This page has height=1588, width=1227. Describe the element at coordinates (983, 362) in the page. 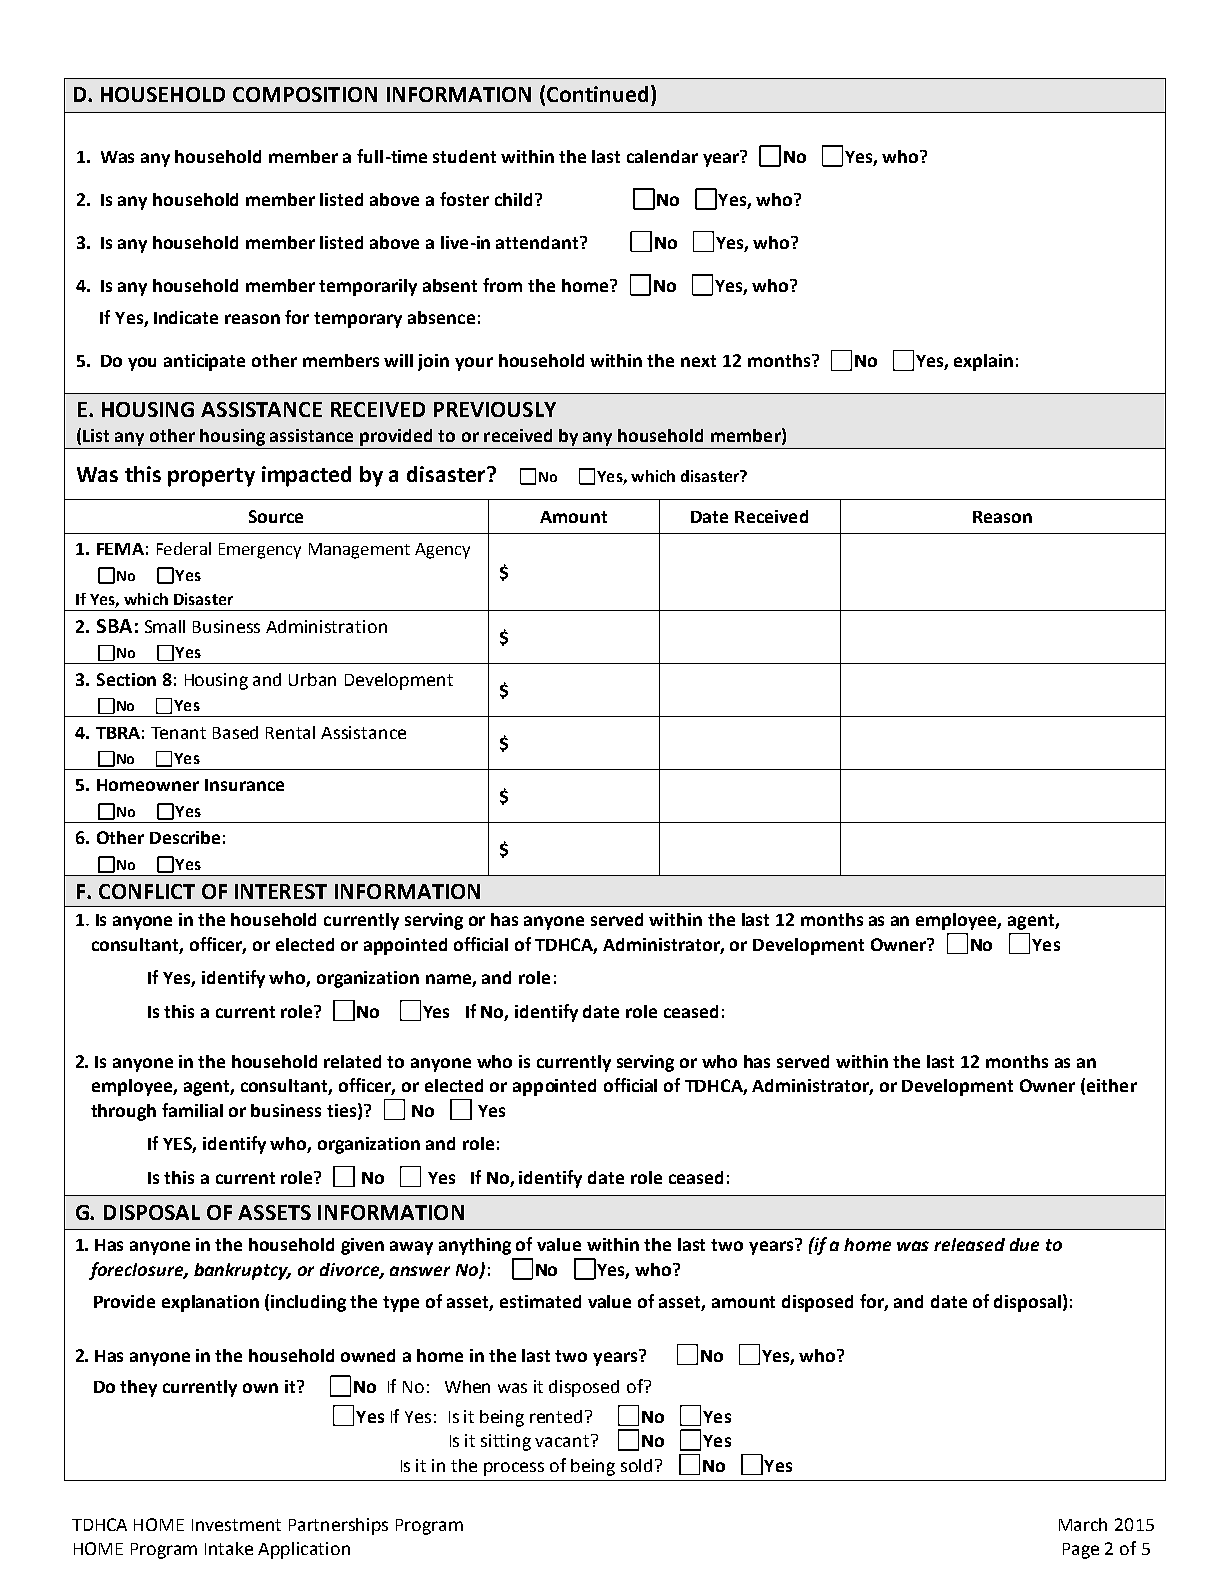

I see `explain` at that location.
